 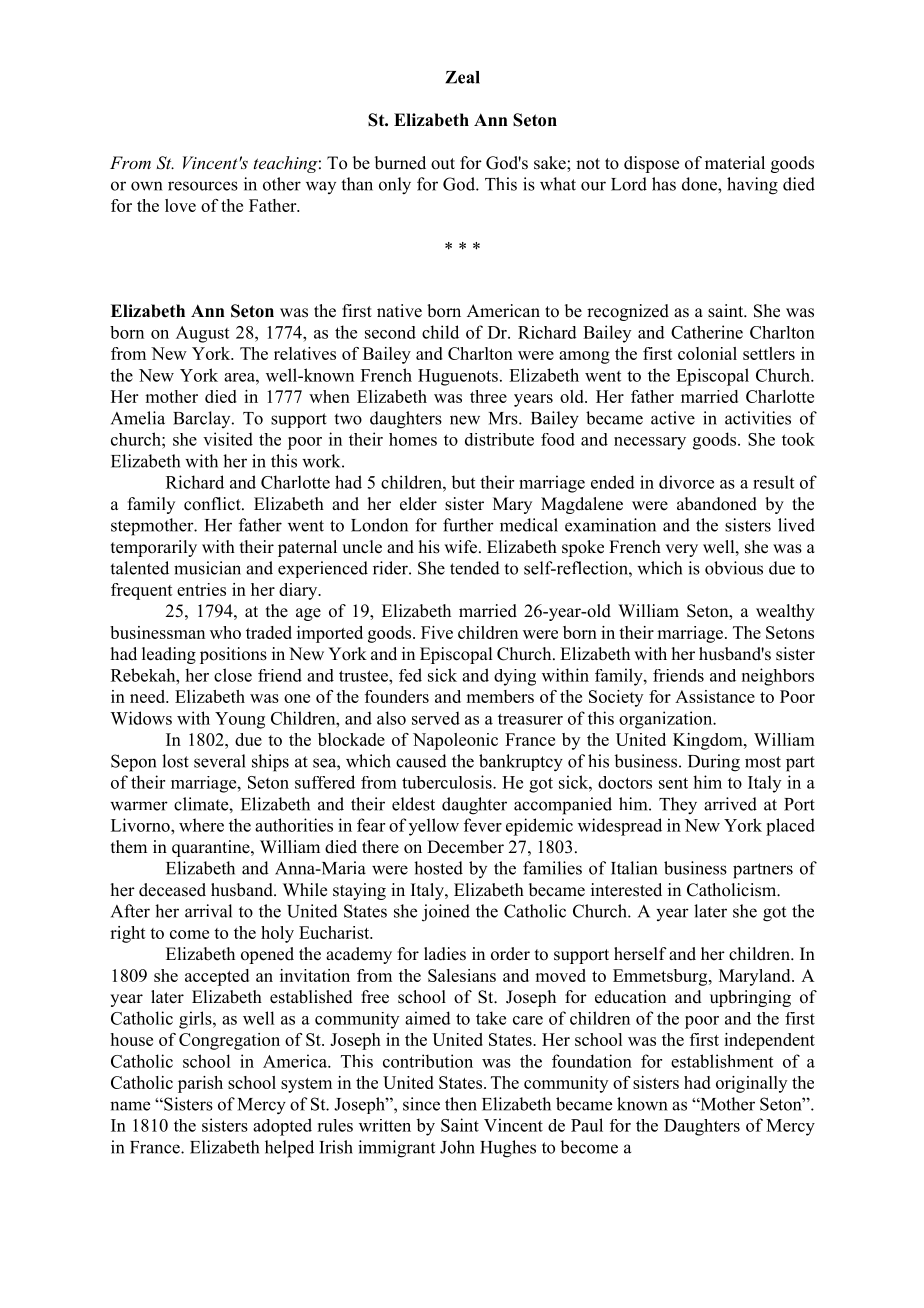 What do you see at coordinates (734, 568) in the image?
I see `obvious` at bounding box center [734, 568].
